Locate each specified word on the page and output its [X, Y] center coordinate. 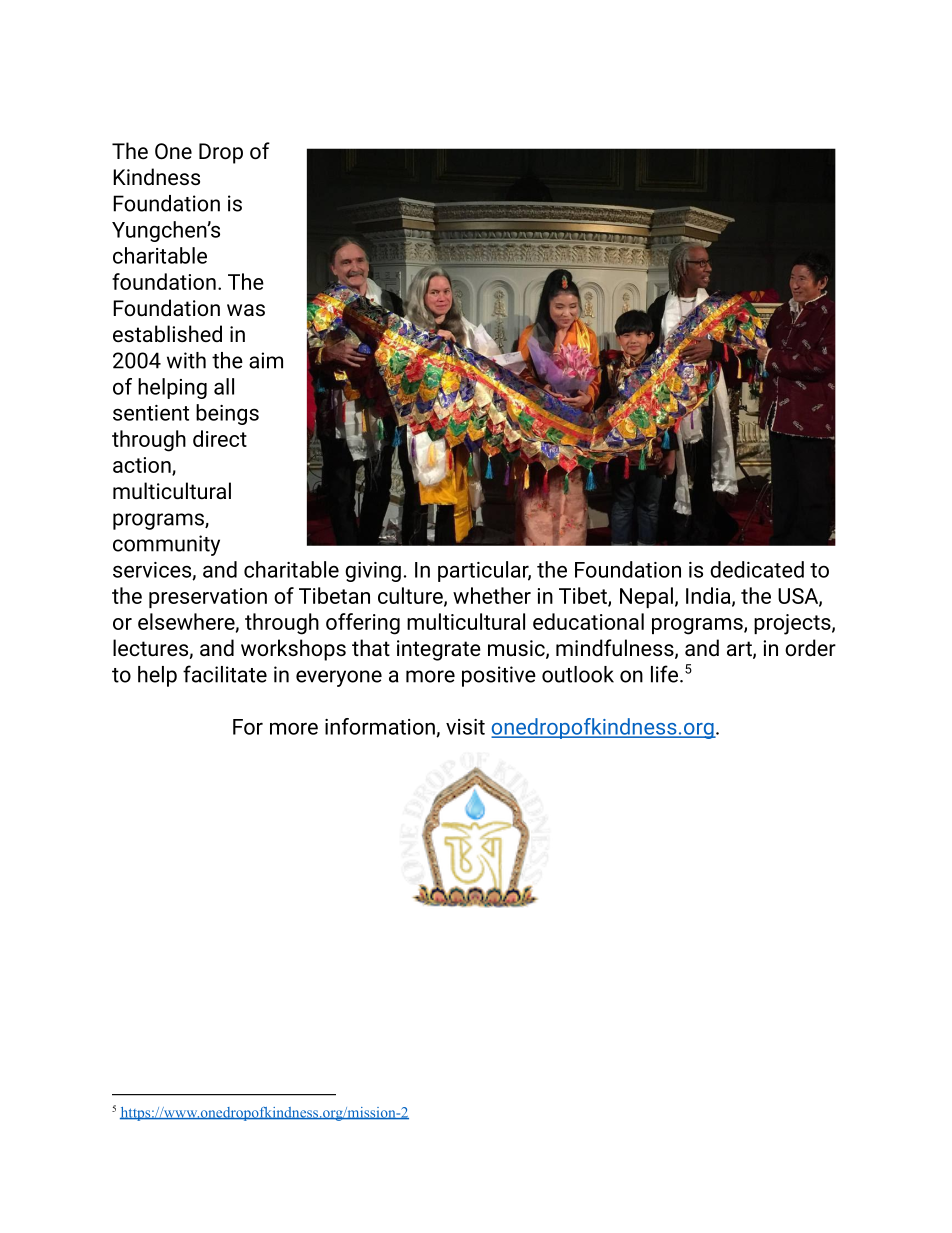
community [166, 545]
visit [465, 727]
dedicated [757, 569]
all [224, 386]
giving [373, 572]
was [246, 310]
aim [266, 360]
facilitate [225, 674]
